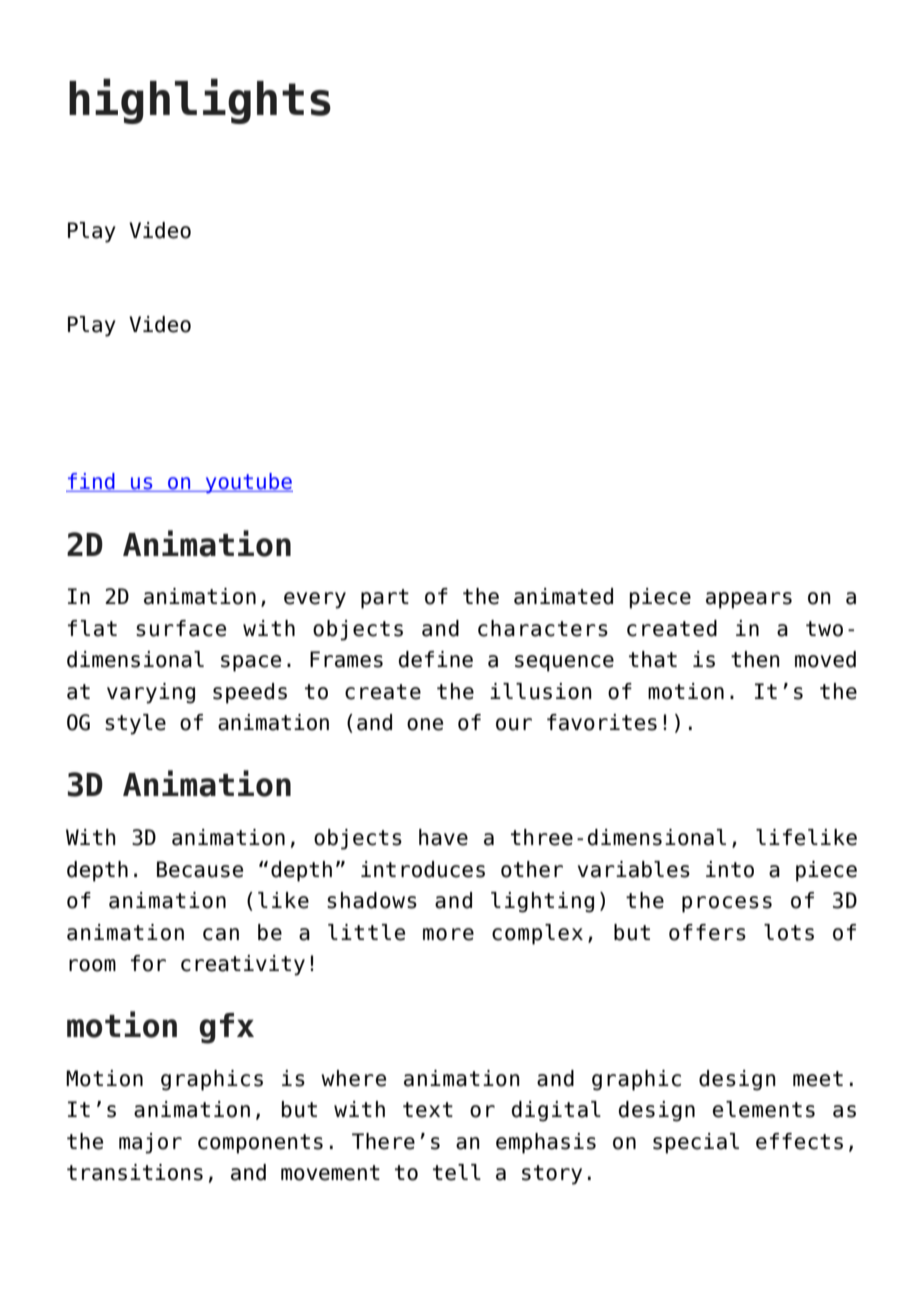  Describe the element at coordinates (755, 659) in the screenshot. I see `then` at that location.
